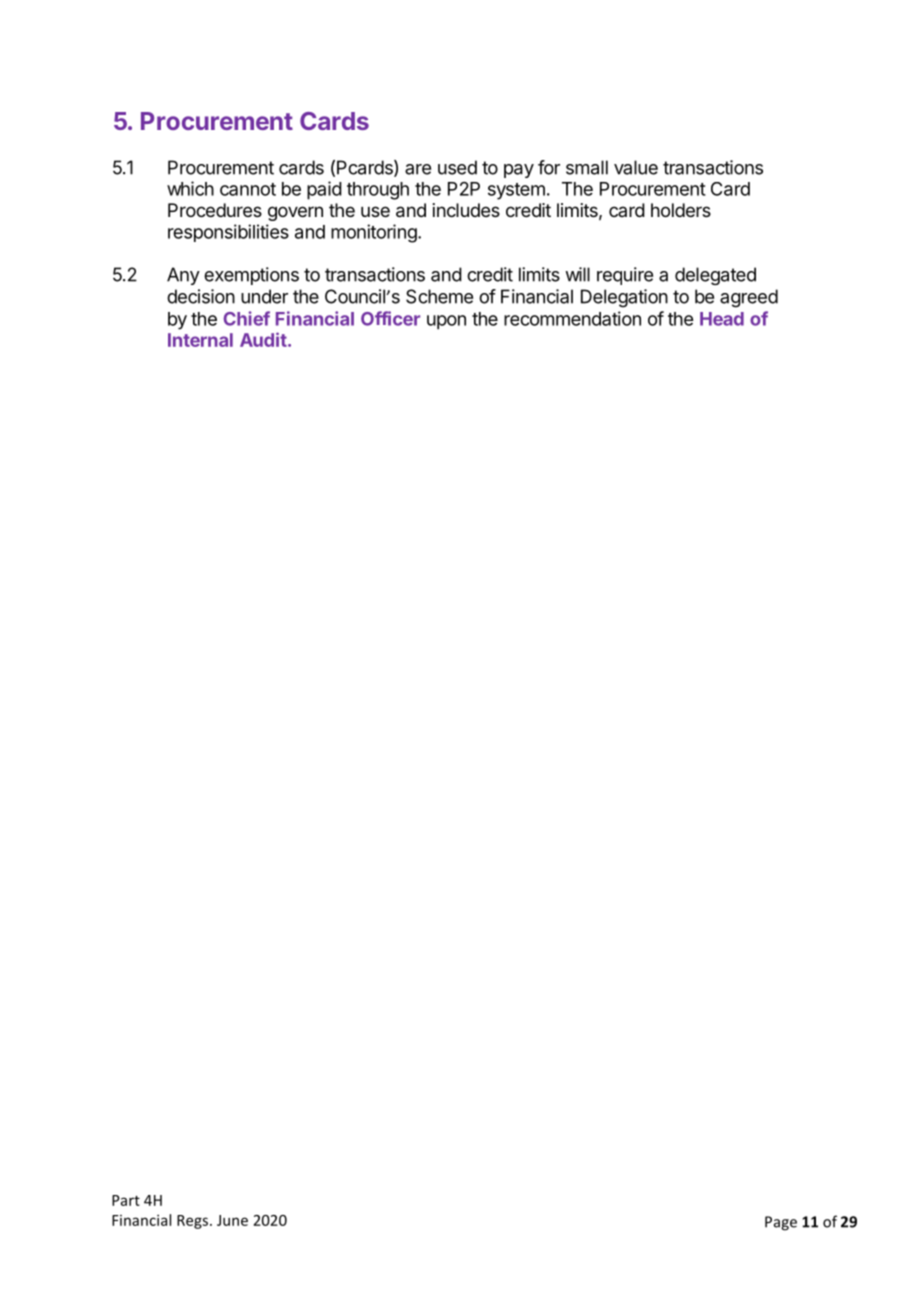 This screenshot has width=924, height=1307. I want to click on recommendation, so click(572, 318).
